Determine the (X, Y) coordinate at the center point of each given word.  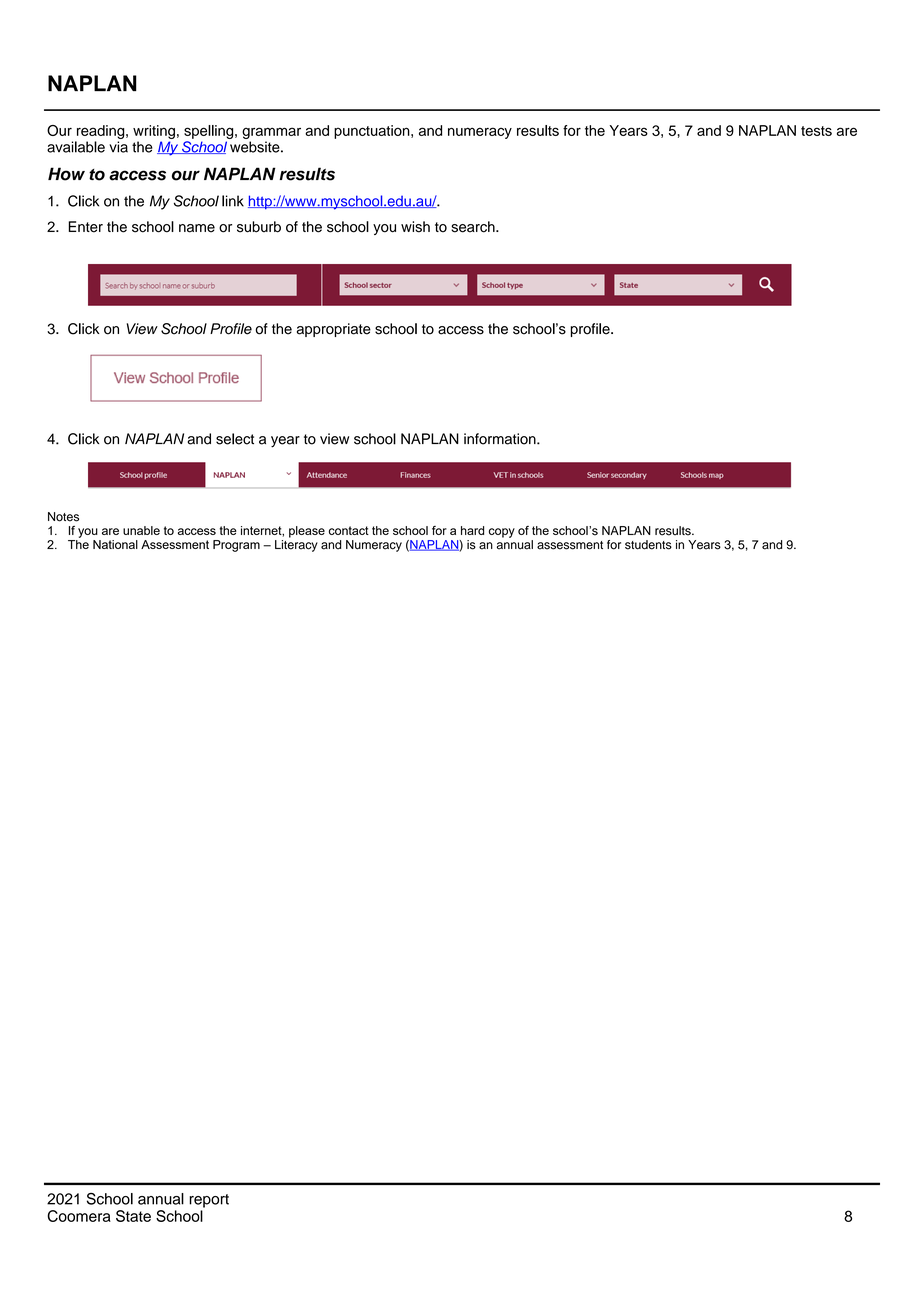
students (648, 545)
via (118, 147)
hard (472, 530)
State (133, 1216)
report (209, 1201)
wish (415, 227)
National (115, 544)
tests (816, 131)
